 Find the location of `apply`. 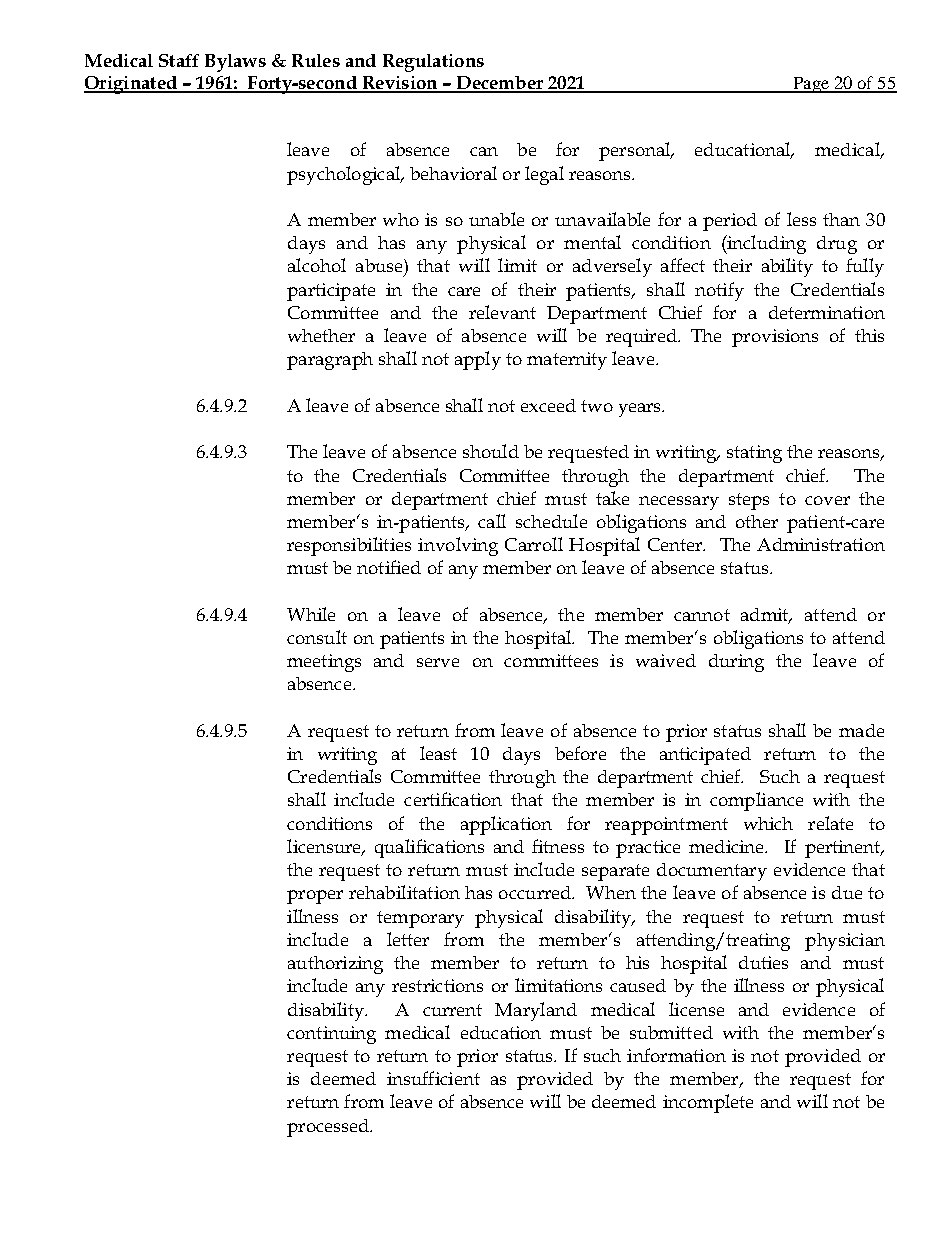

apply is located at coordinates (478, 360).
